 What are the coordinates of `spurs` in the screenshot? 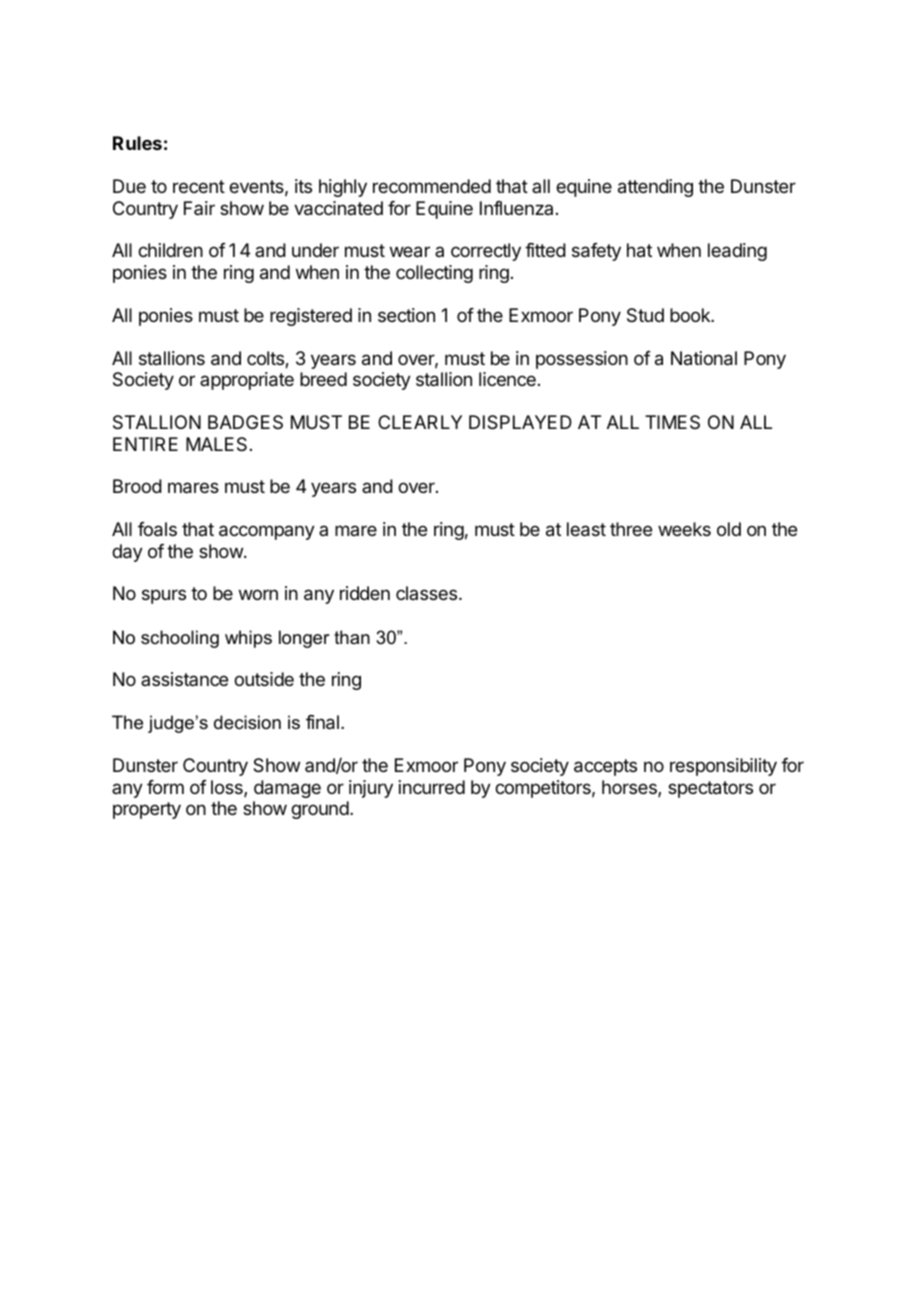 It's located at (164, 596).
